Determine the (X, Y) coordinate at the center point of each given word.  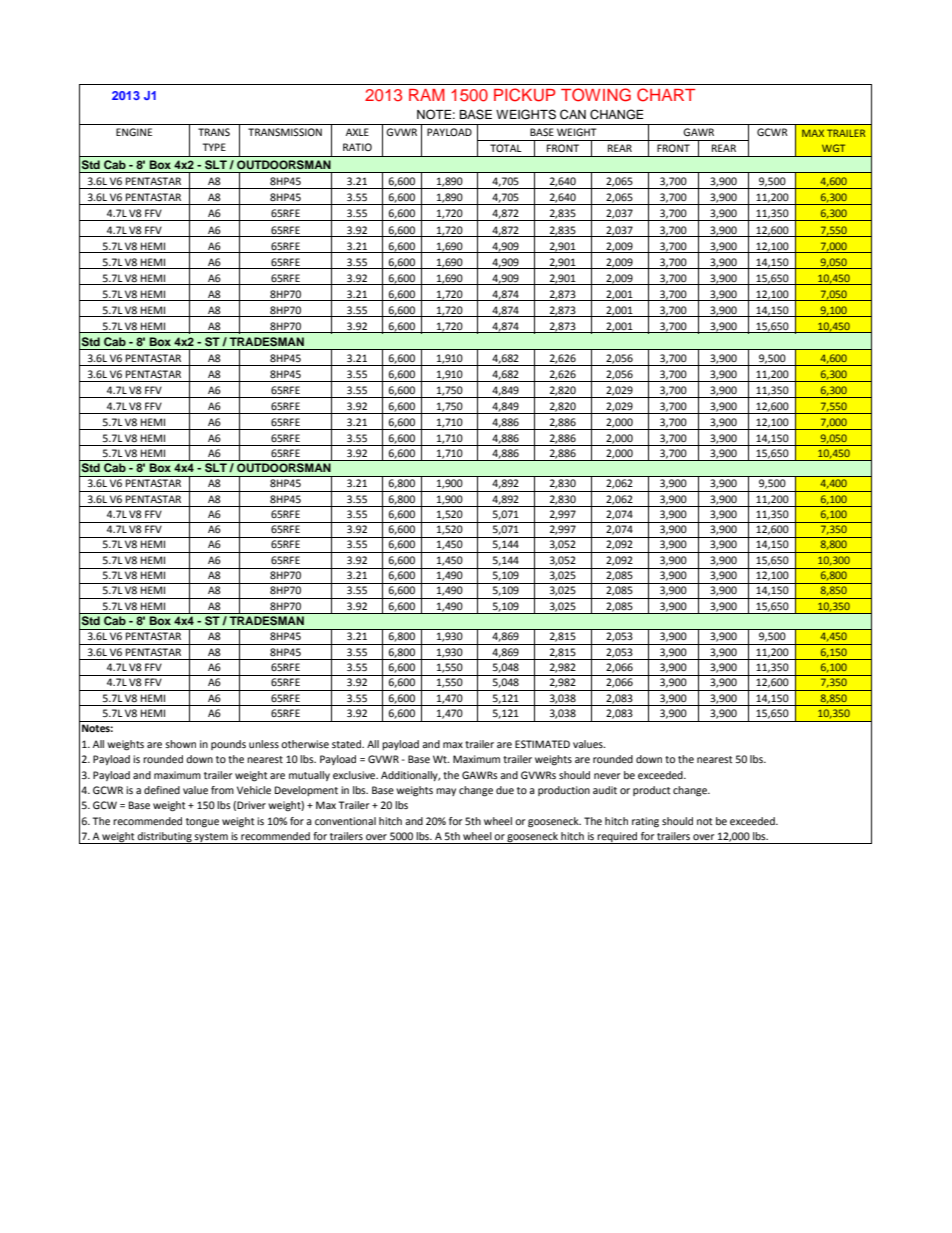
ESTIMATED (542, 744)
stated (348, 744)
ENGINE (134, 132)
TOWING (596, 95)
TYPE (214, 147)
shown (180, 744)
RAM (427, 95)
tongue (202, 823)
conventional (345, 821)
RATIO (357, 147)
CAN (573, 114)
